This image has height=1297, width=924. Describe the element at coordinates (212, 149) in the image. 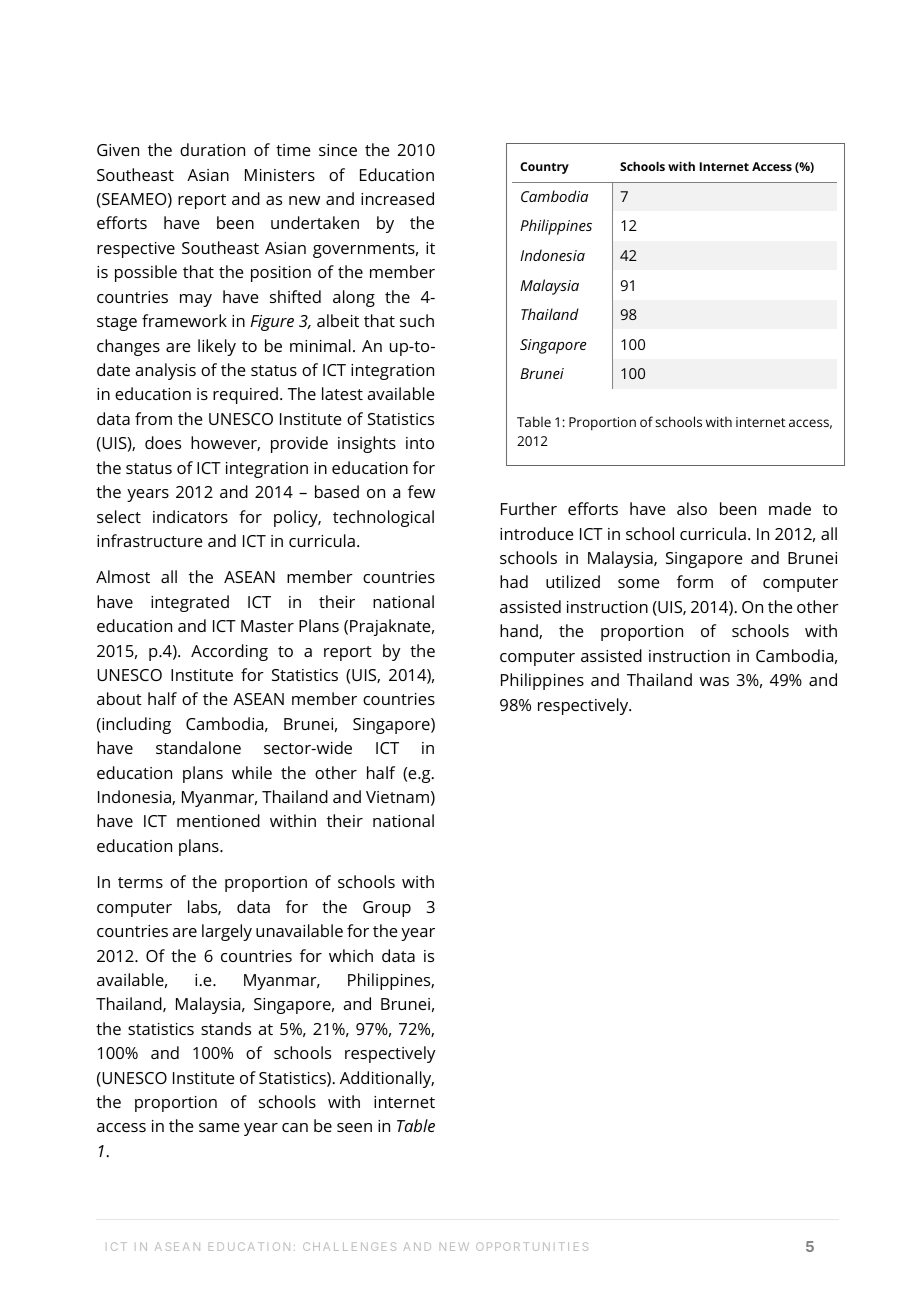

I see `duration` at that location.
